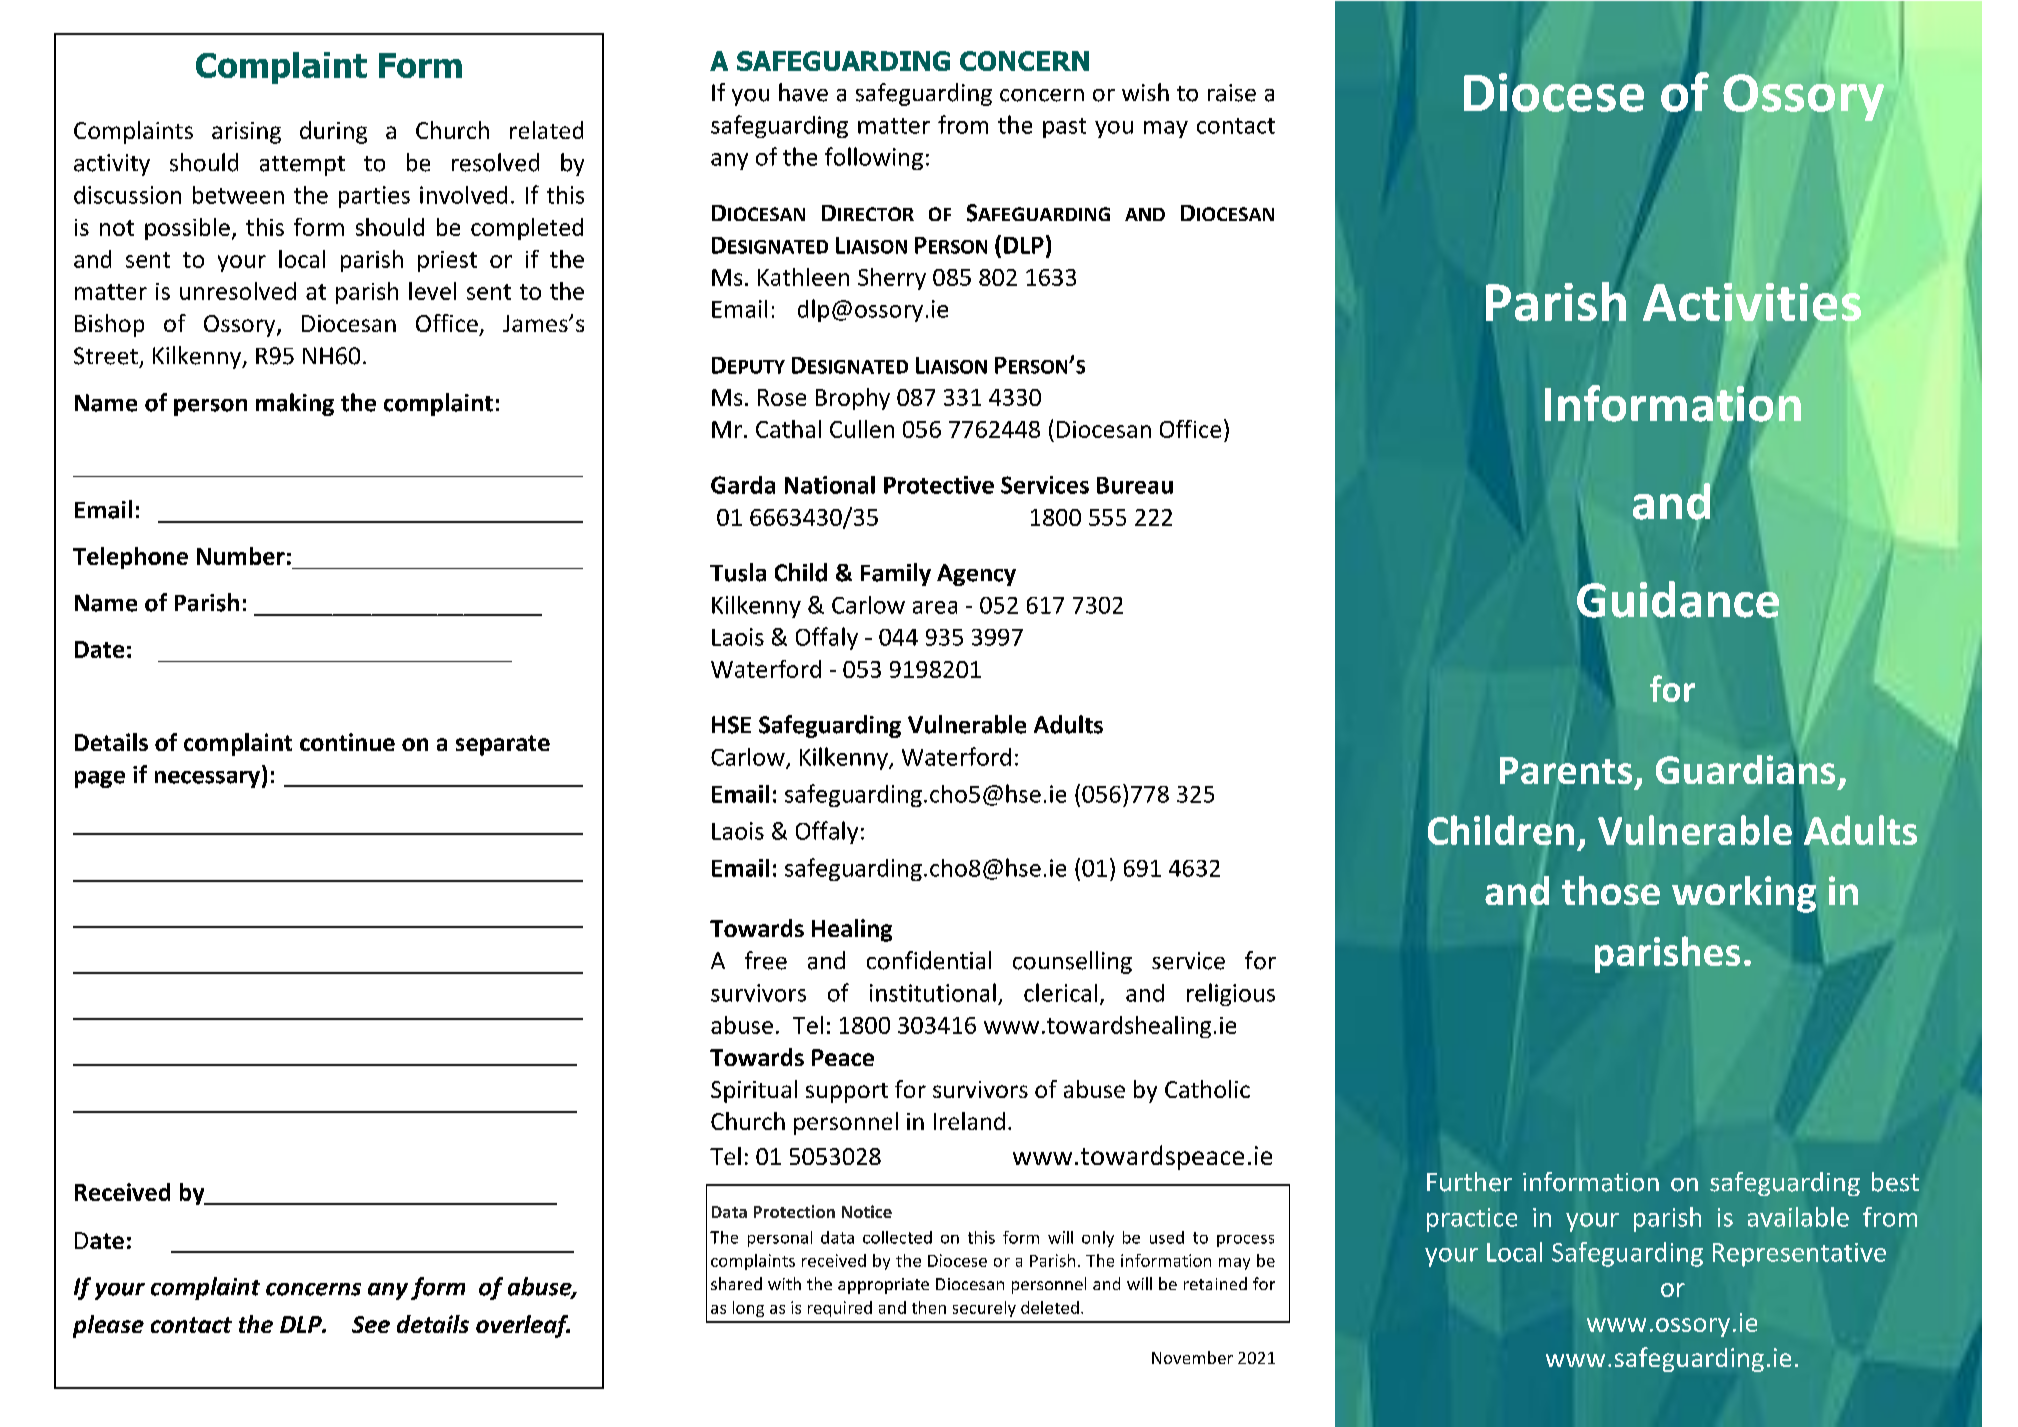 This page has width=2018, height=1427. Describe the element at coordinates (1611, 890) in the page. I see `those` at that location.
